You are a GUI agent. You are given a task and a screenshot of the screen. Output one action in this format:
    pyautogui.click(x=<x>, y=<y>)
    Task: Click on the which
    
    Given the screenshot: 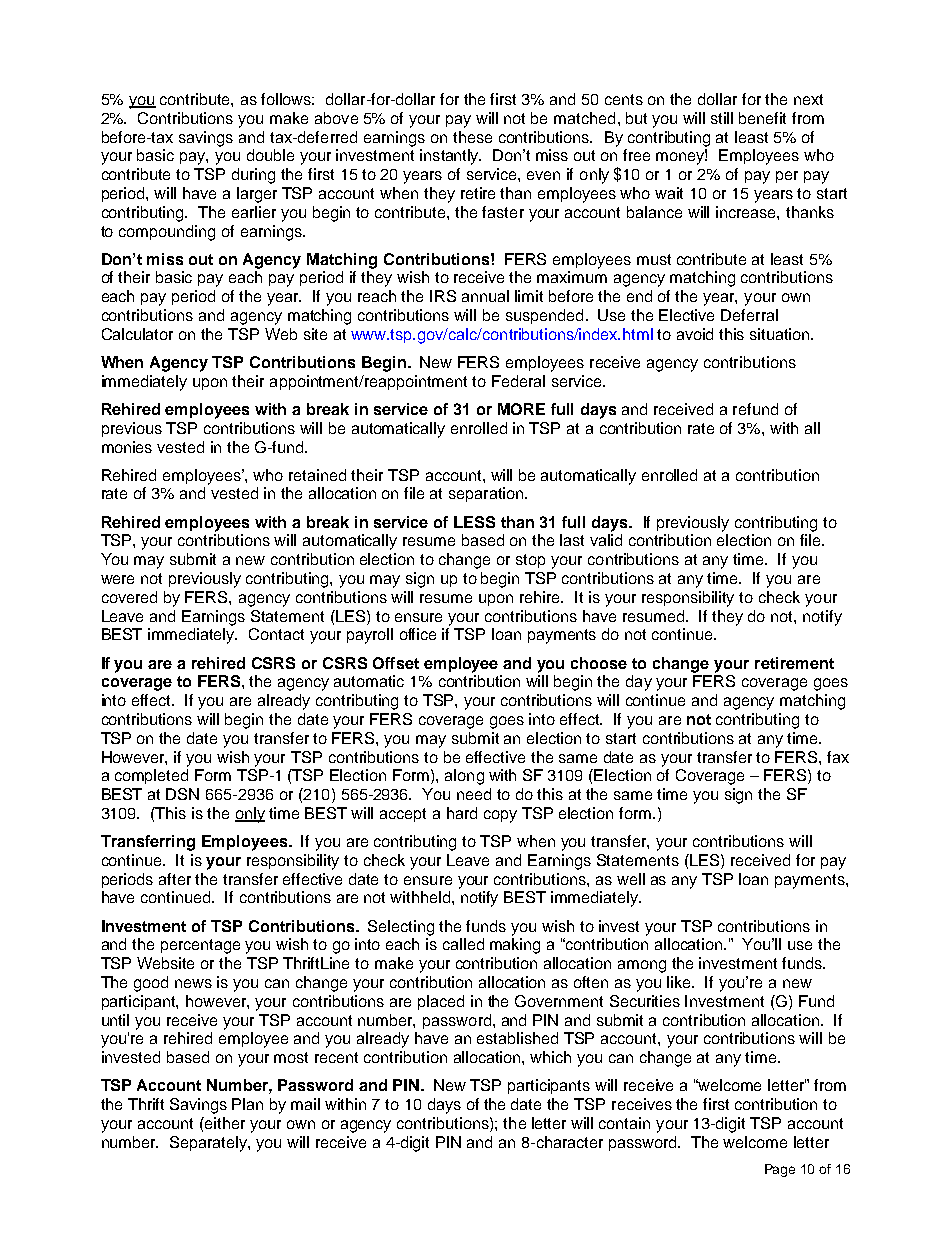 What is the action you would take?
    pyautogui.click(x=550, y=1057)
